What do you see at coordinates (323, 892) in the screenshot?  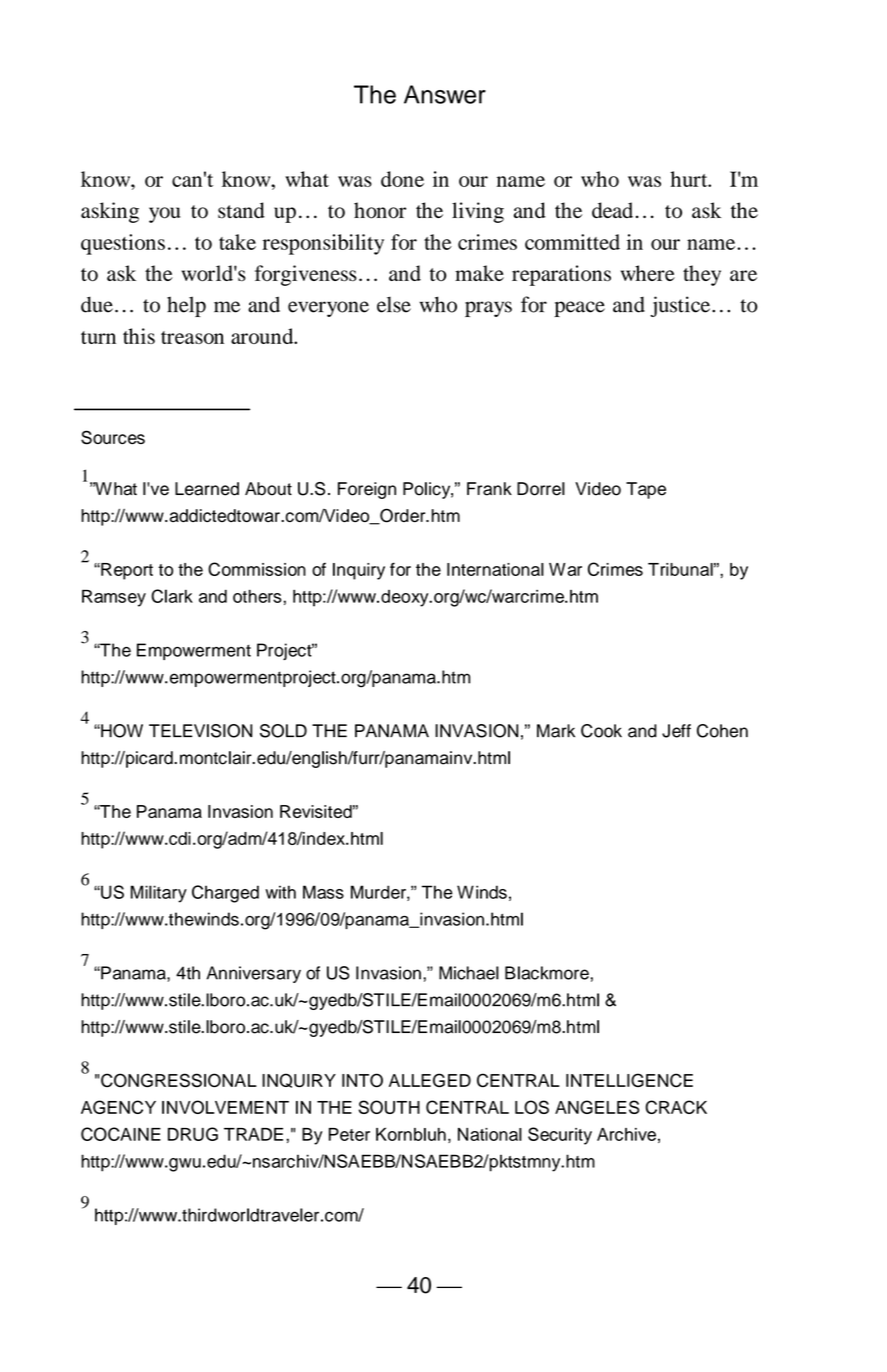 I see `Mass` at bounding box center [323, 892].
